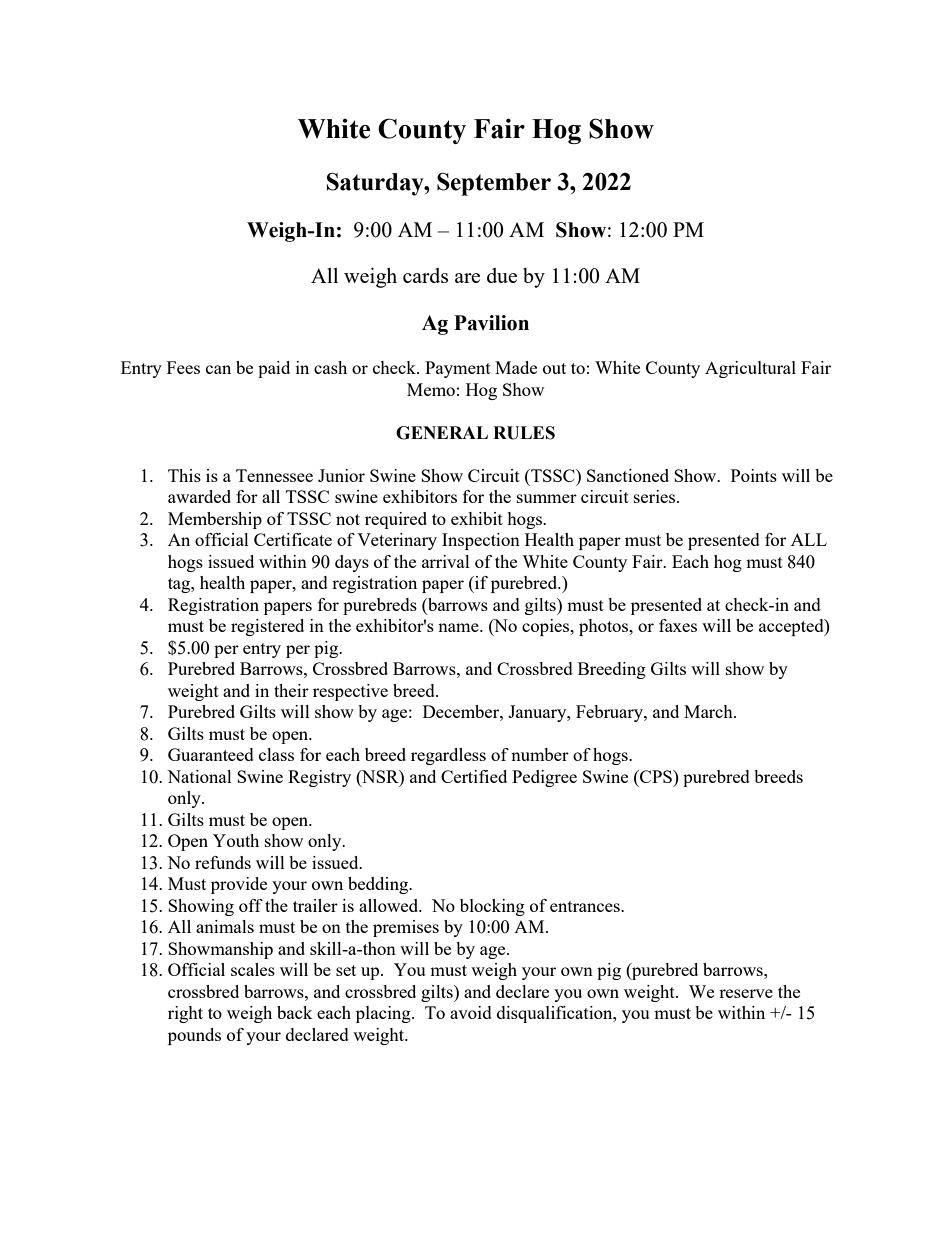  What do you see at coordinates (502, 275) in the image?
I see `due` at bounding box center [502, 275].
